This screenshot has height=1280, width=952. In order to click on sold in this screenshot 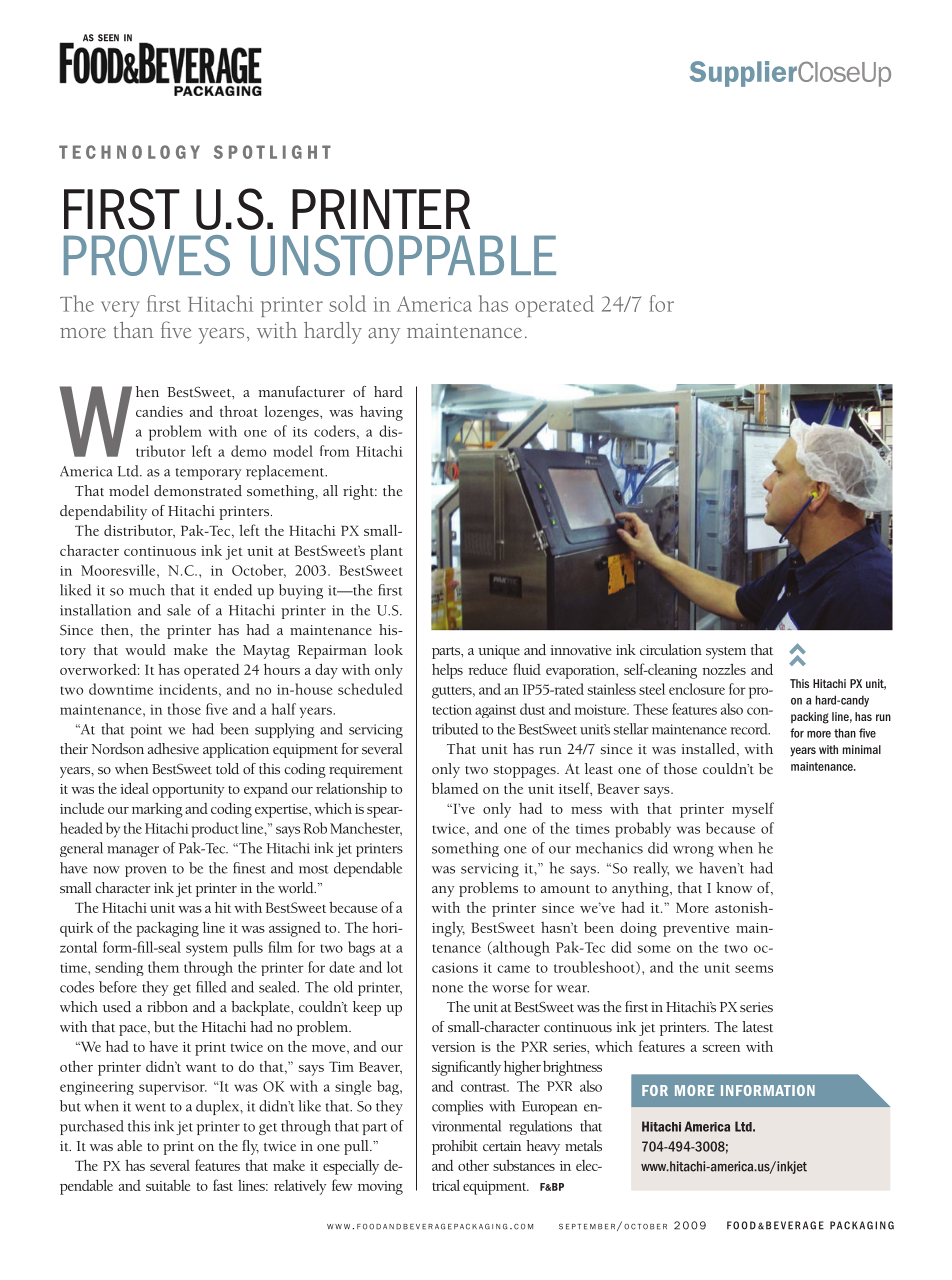, I will do `click(347, 303)`.
